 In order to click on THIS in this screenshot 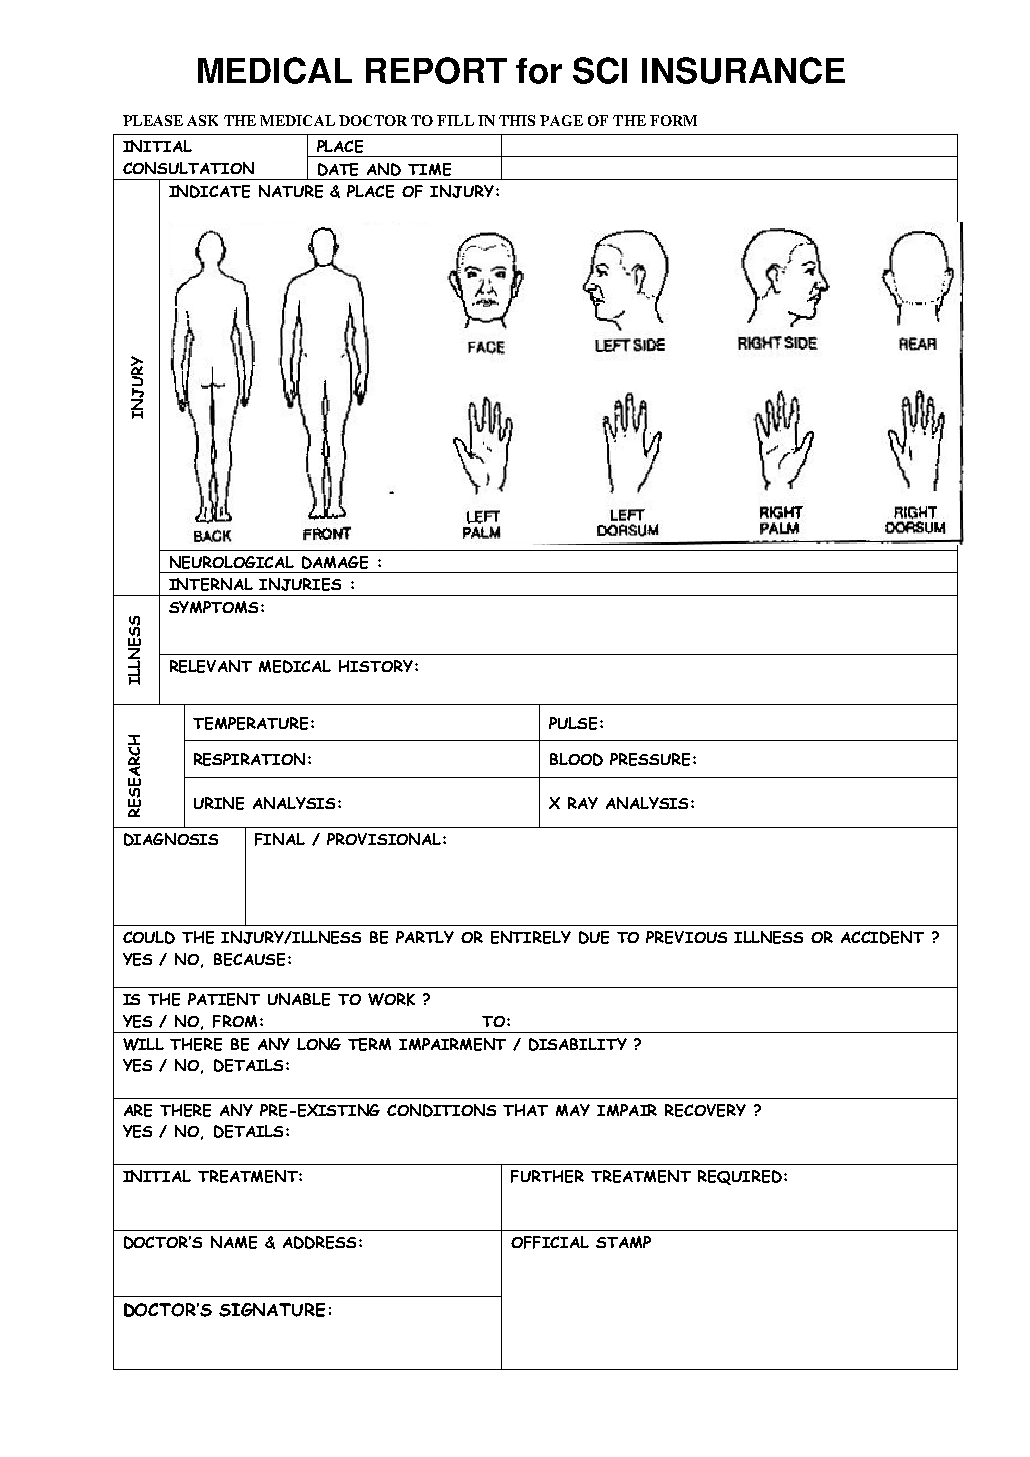, I will do `click(517, 120)`.
